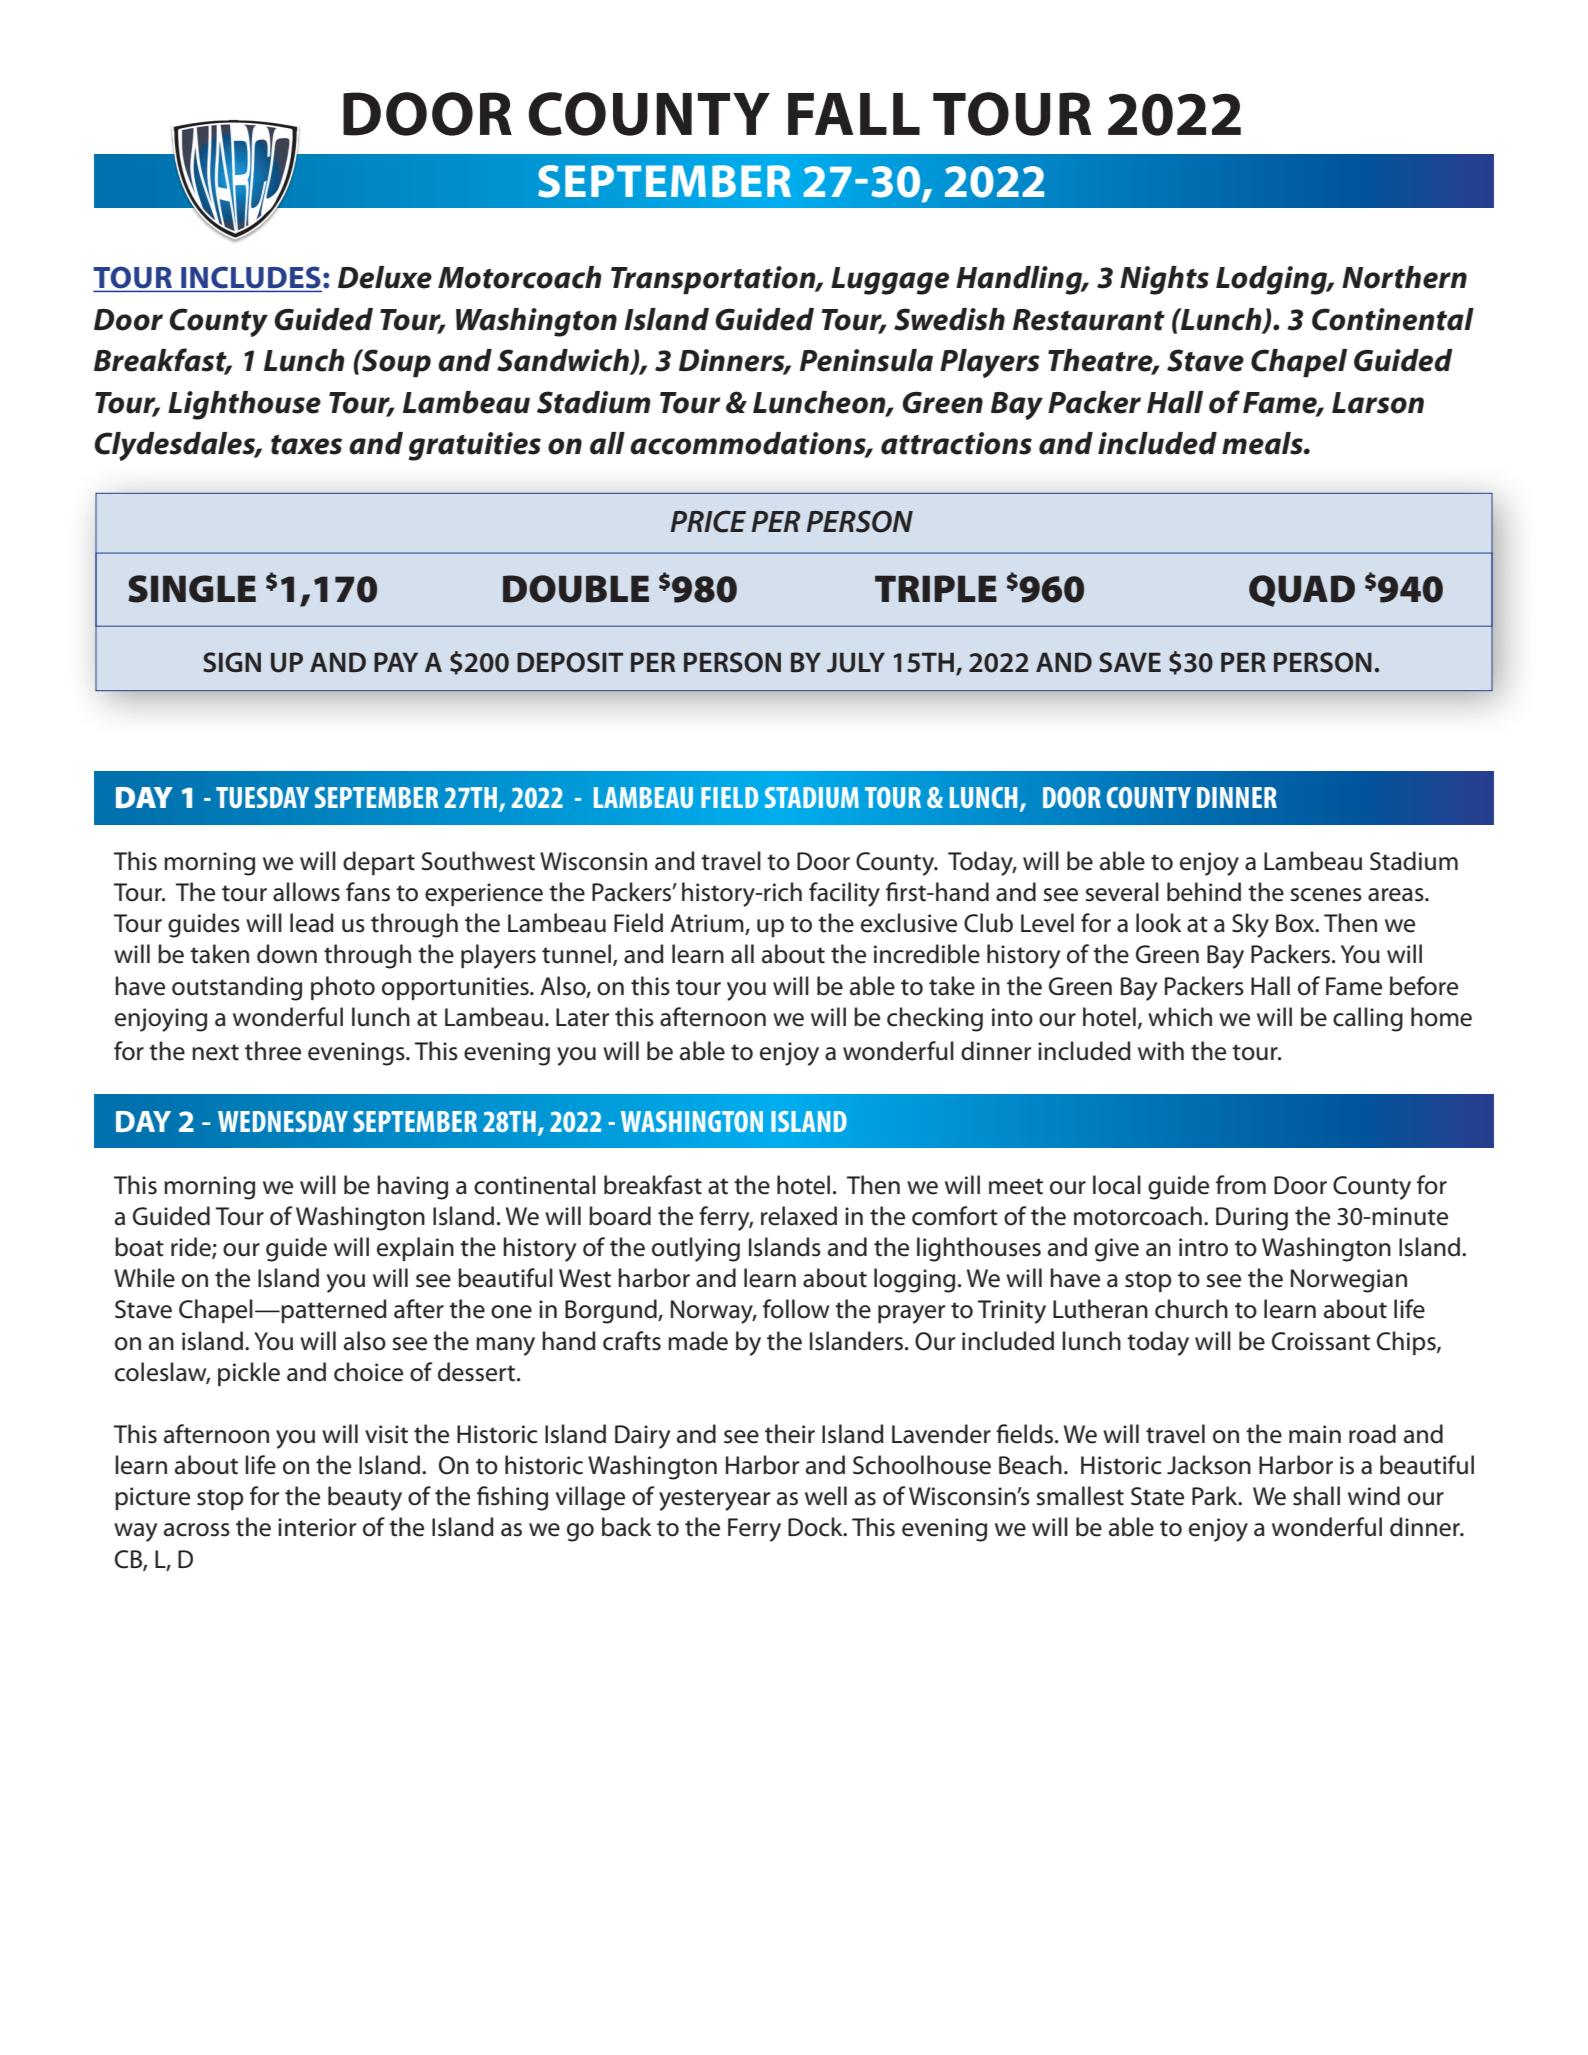 The image size is (1588, 2055). What do you see at coordinates (250, 278) in the image?
I see `INCLUDES` at bounding box center [250, 278].
